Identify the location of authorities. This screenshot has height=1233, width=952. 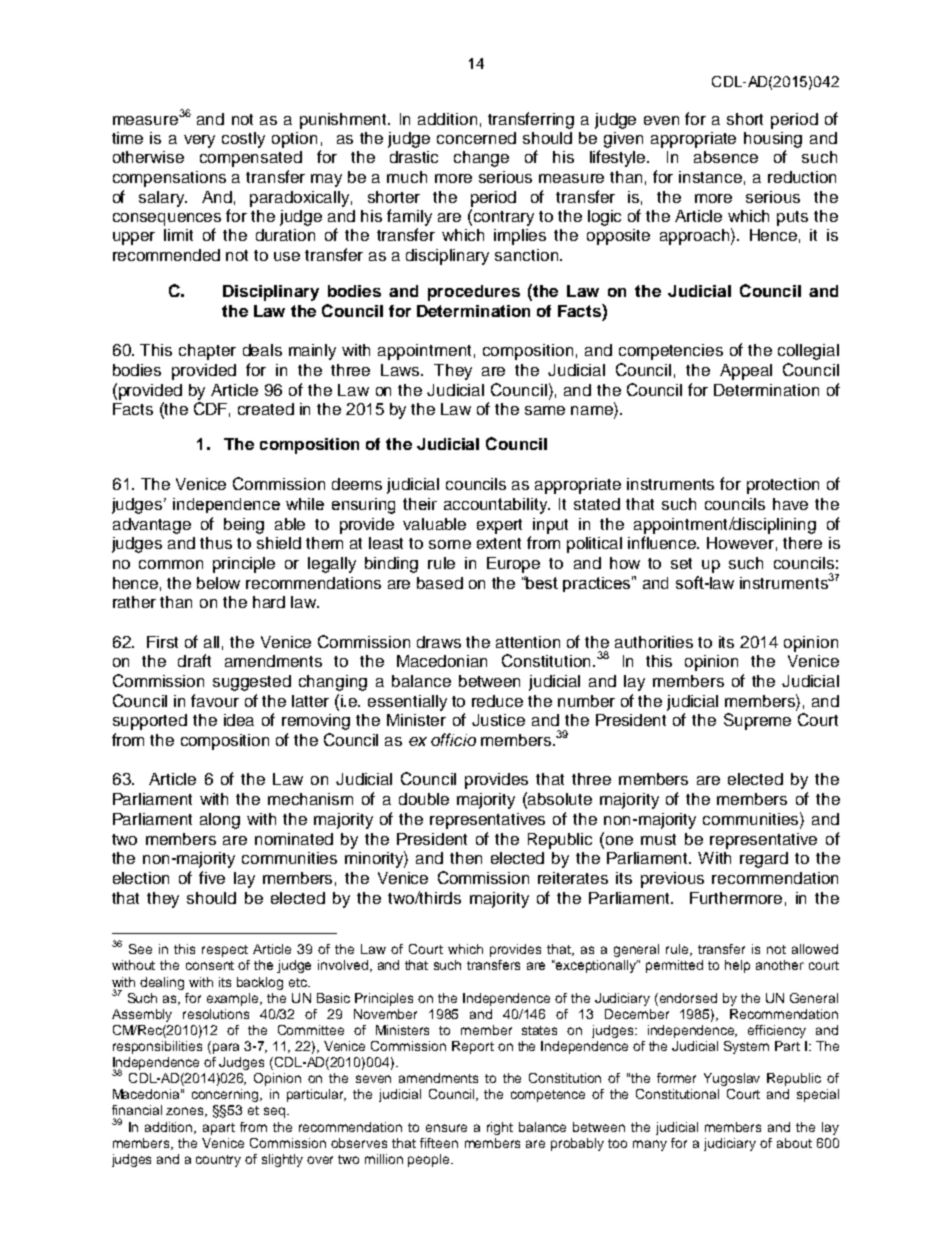
(654, 642).
